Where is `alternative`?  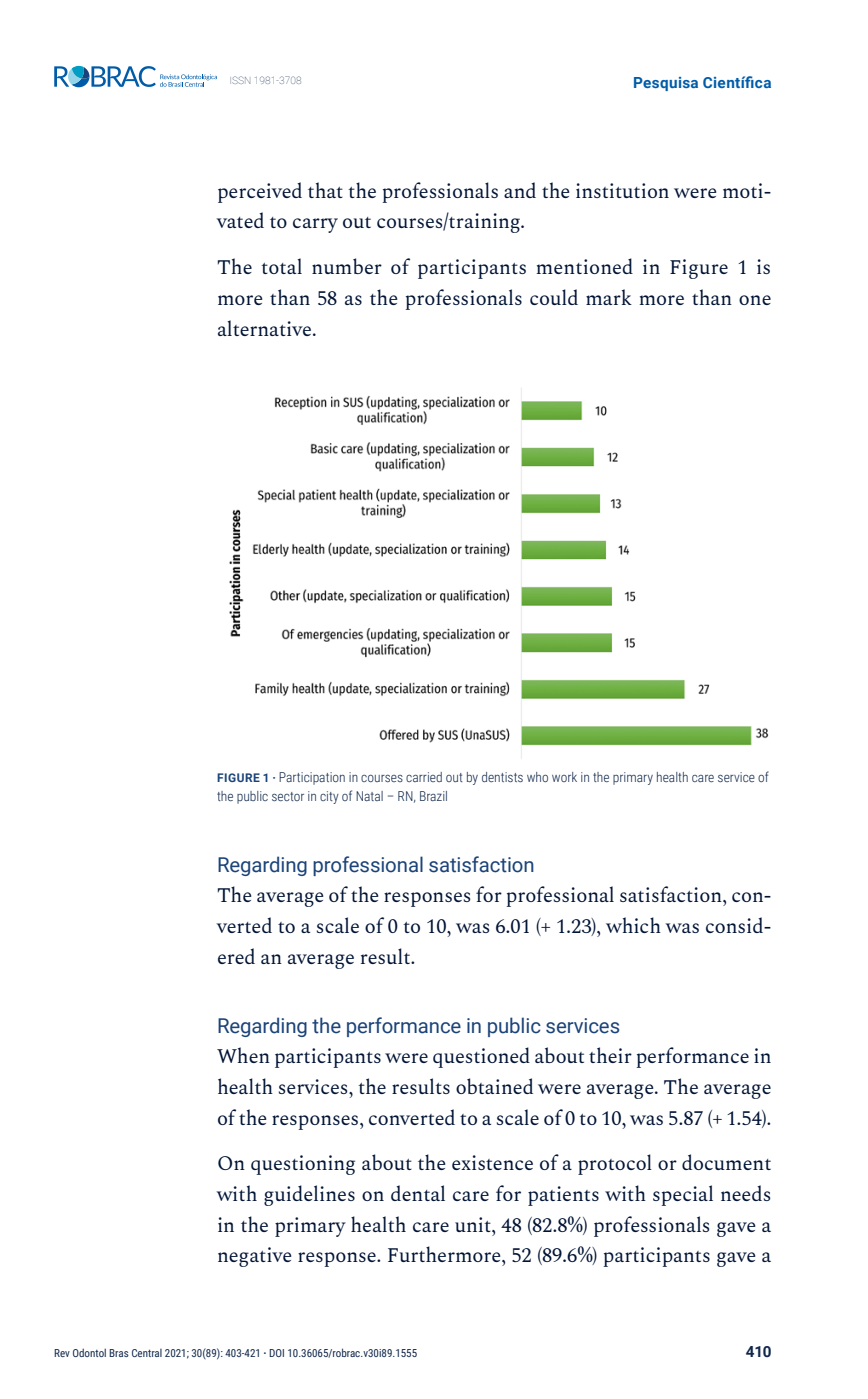
alternative is located at coordinates (266, 328).
